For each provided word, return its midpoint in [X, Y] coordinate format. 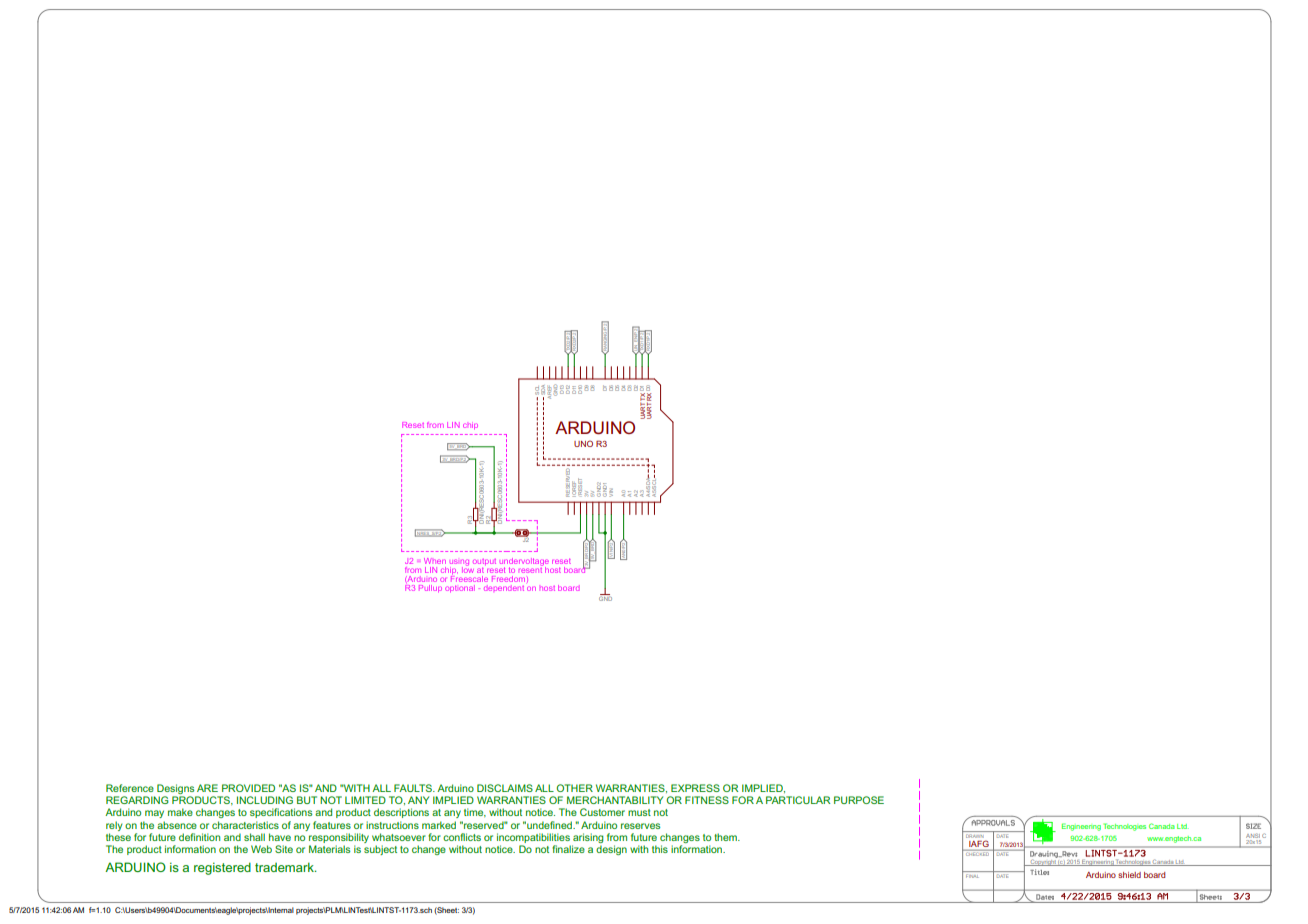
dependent [504, 588]
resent [531, 568]
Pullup [430, 588]
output [484, 562]
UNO [583, 443]
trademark [285, 867]
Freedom [508, 579]
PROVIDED [248, 788]
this [660, 849]
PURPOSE [859, 800]
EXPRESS [695, 788]
